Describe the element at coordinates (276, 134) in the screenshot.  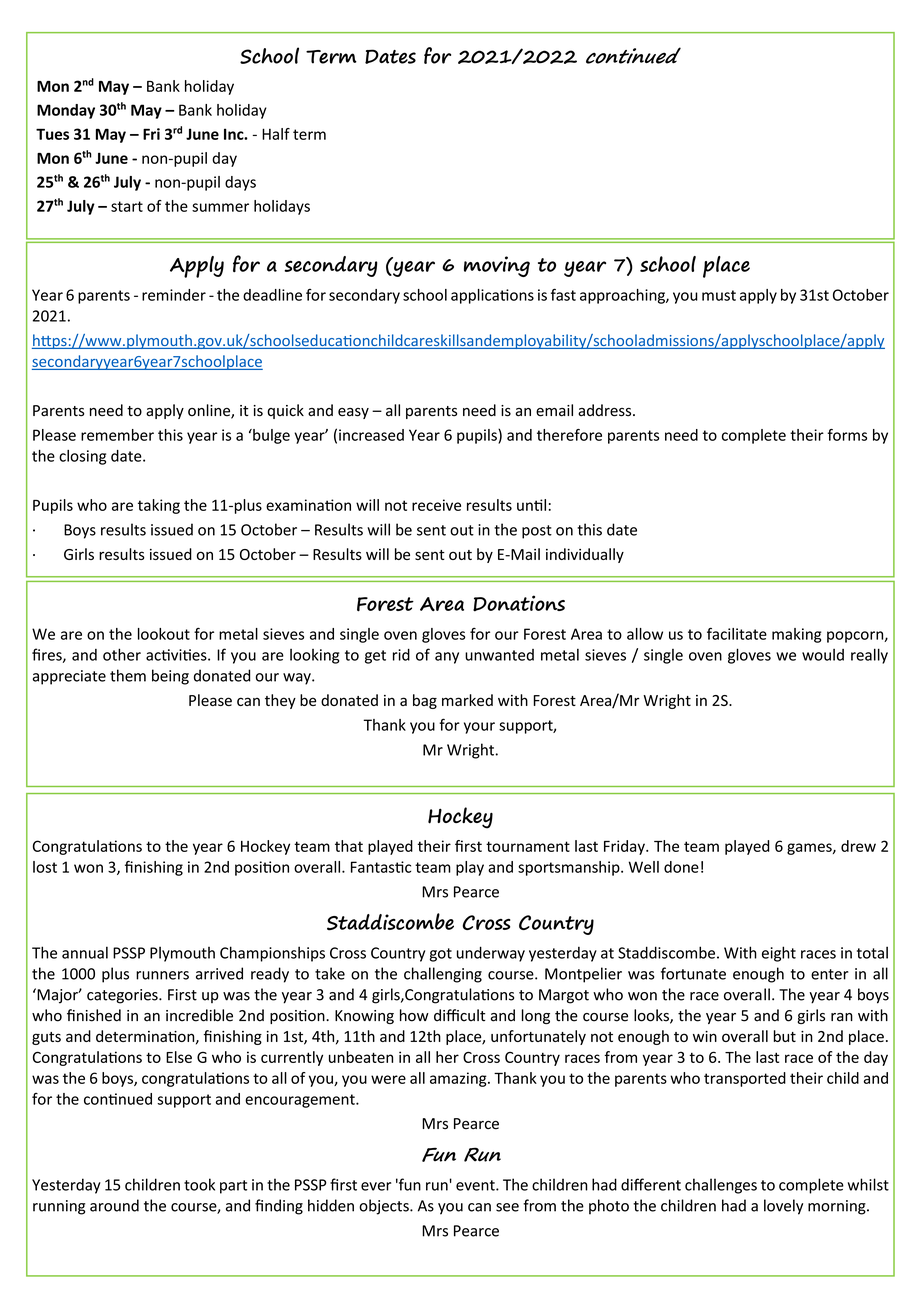
I see `Half` at that location.
